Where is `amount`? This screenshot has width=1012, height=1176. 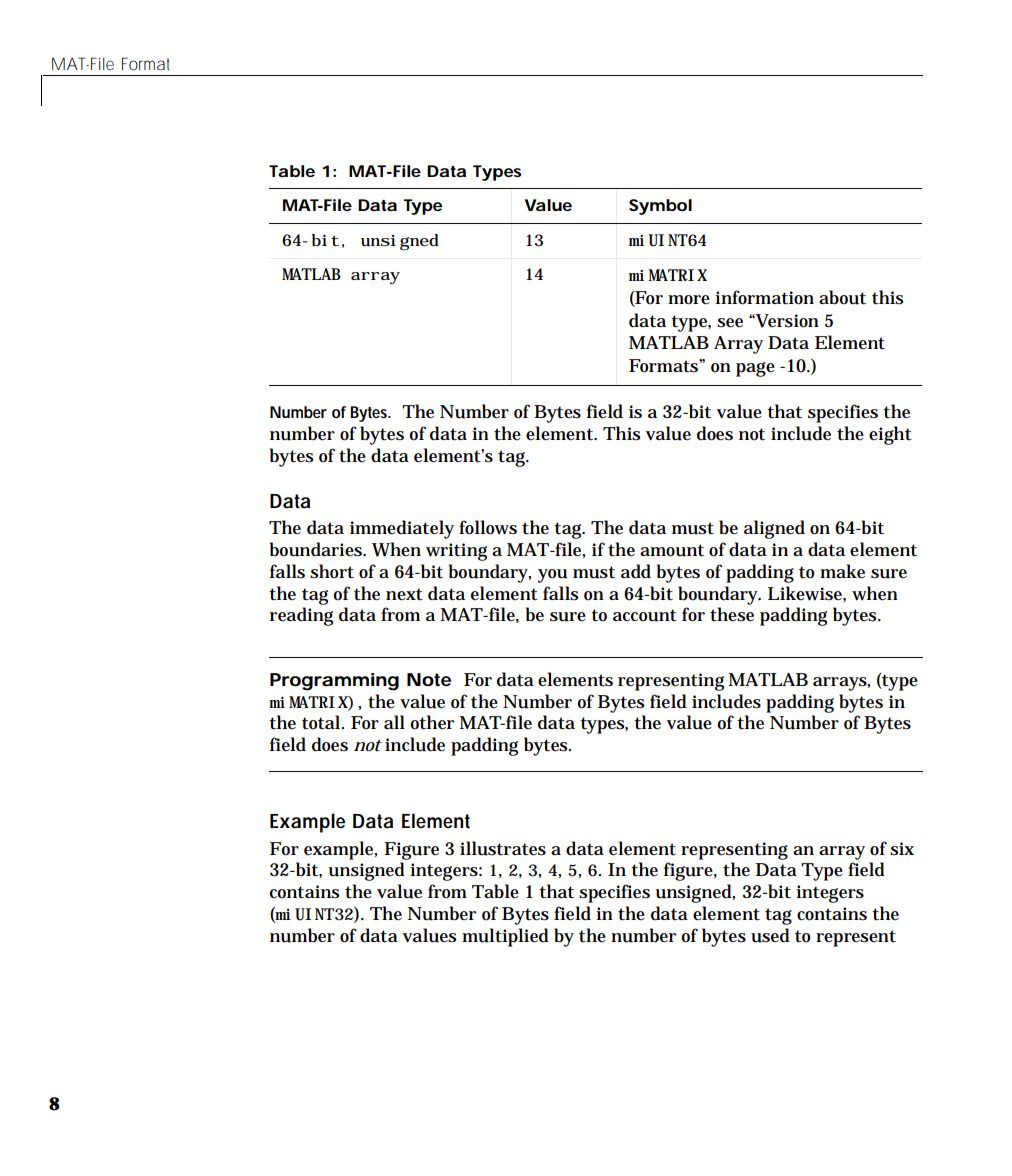
amount is located at coordinates (672, 550).
